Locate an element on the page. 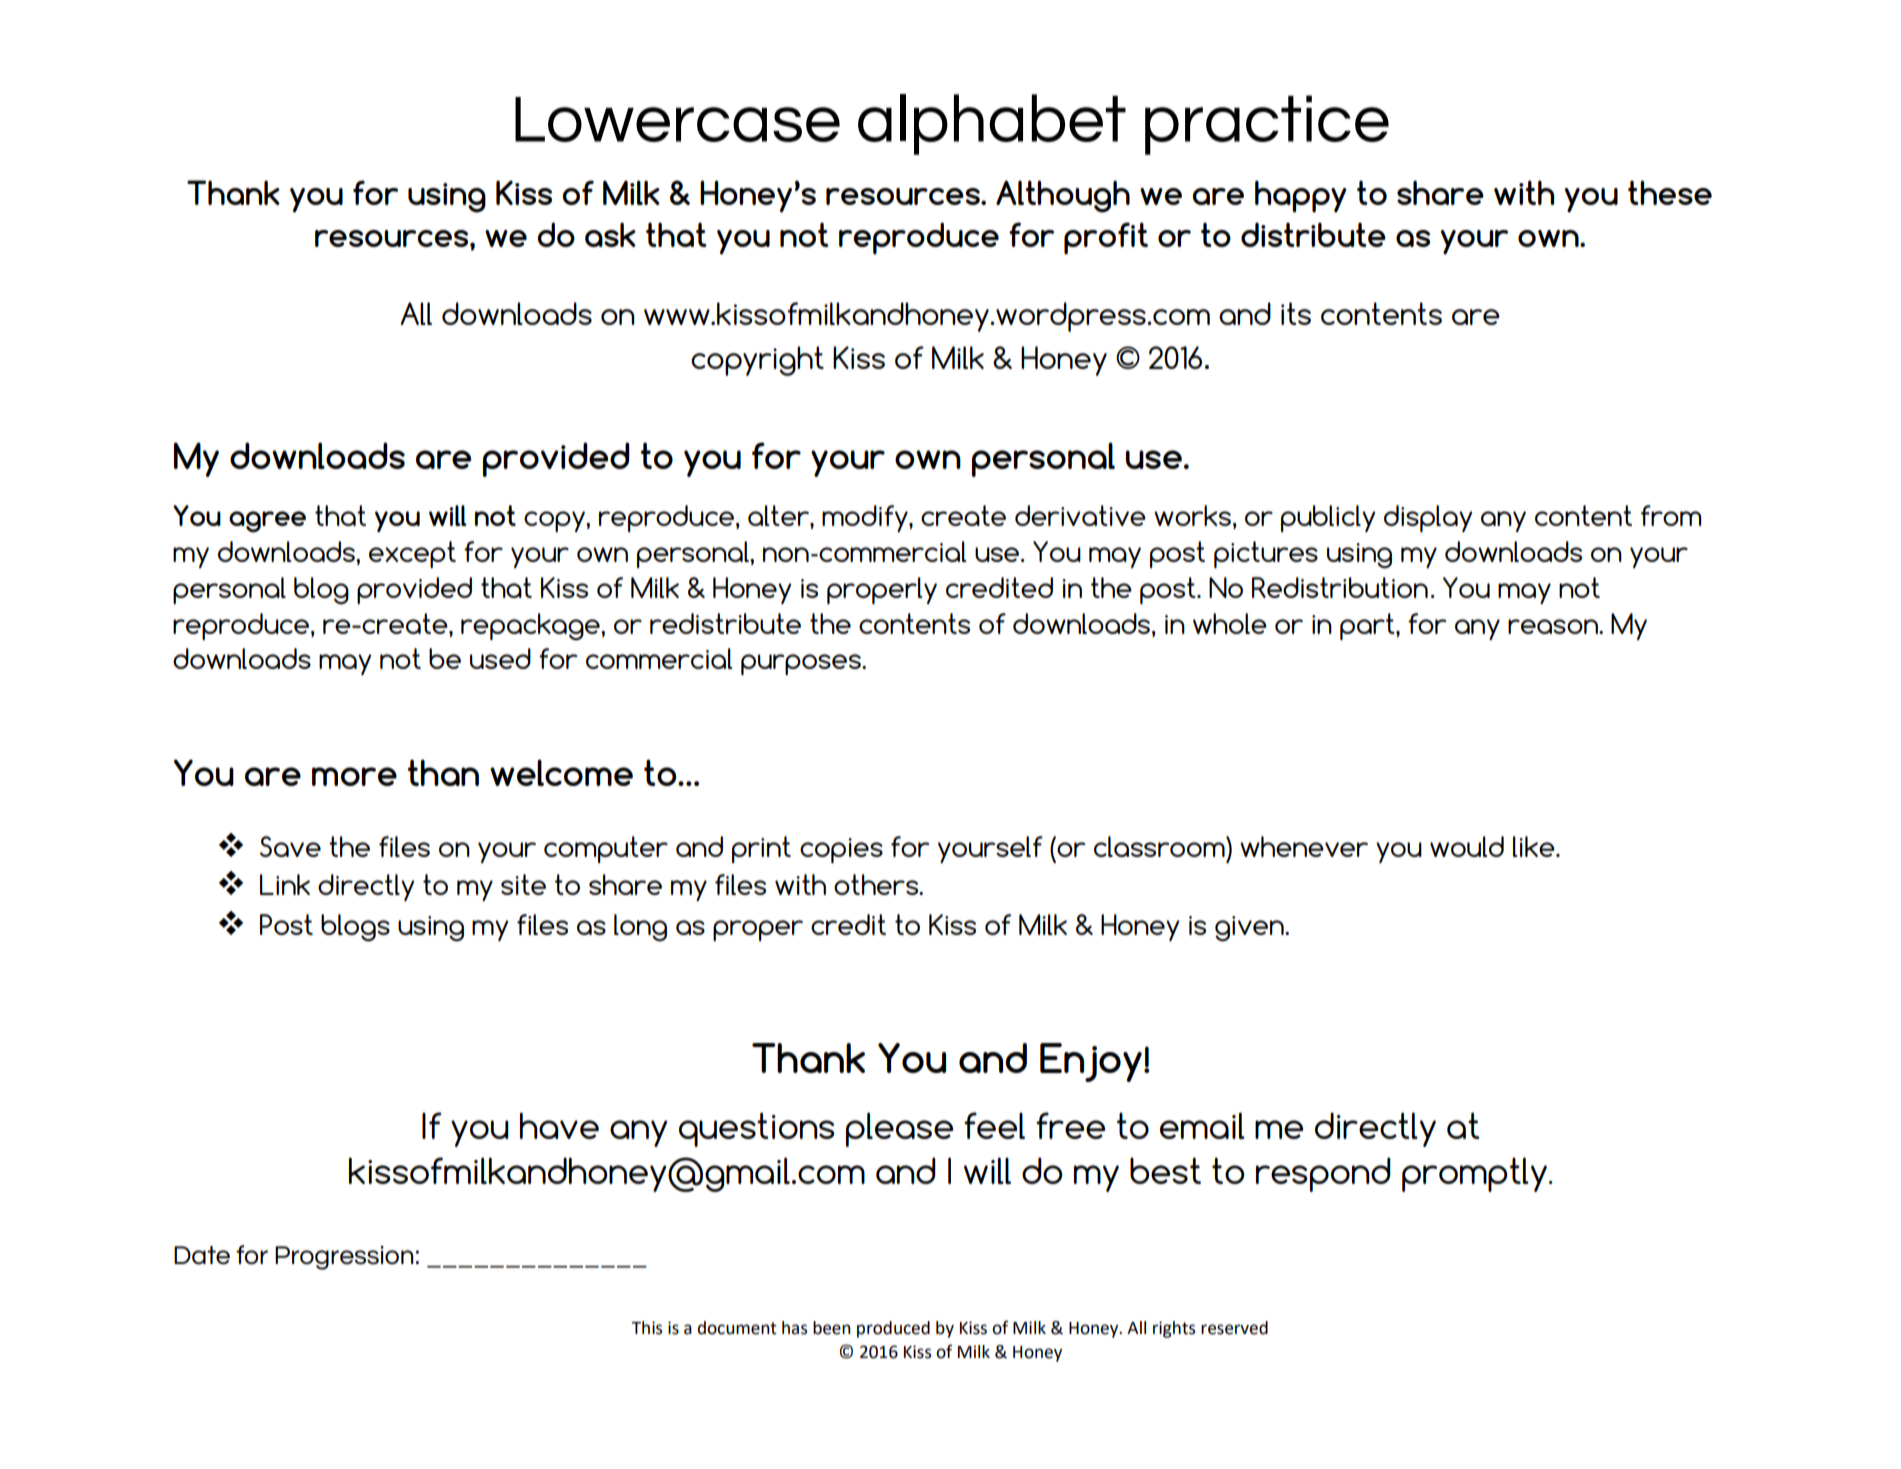 This page has width=1901, height=1469. reason is located at coordinates (1554, 626).
